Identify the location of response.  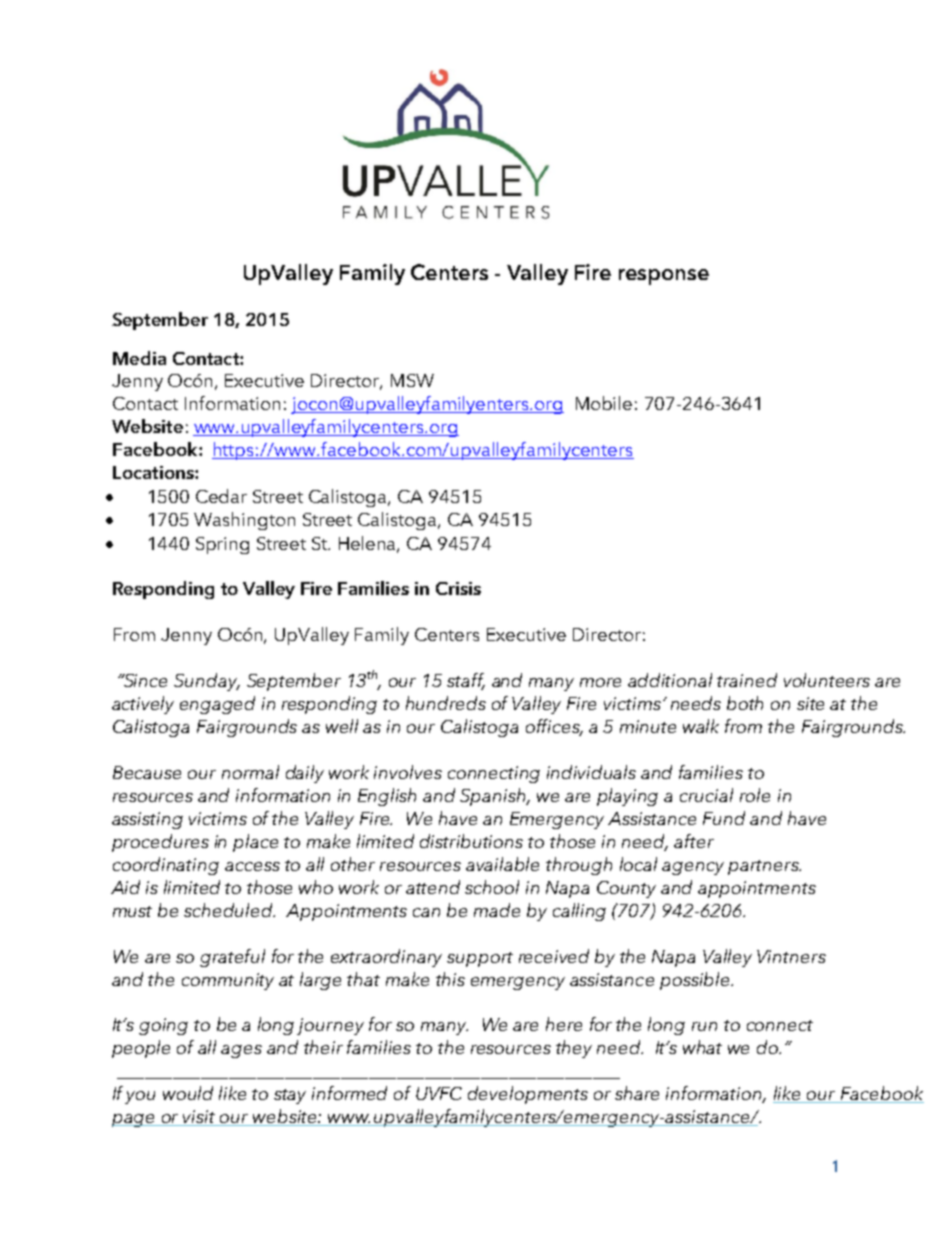
(664, 277).
